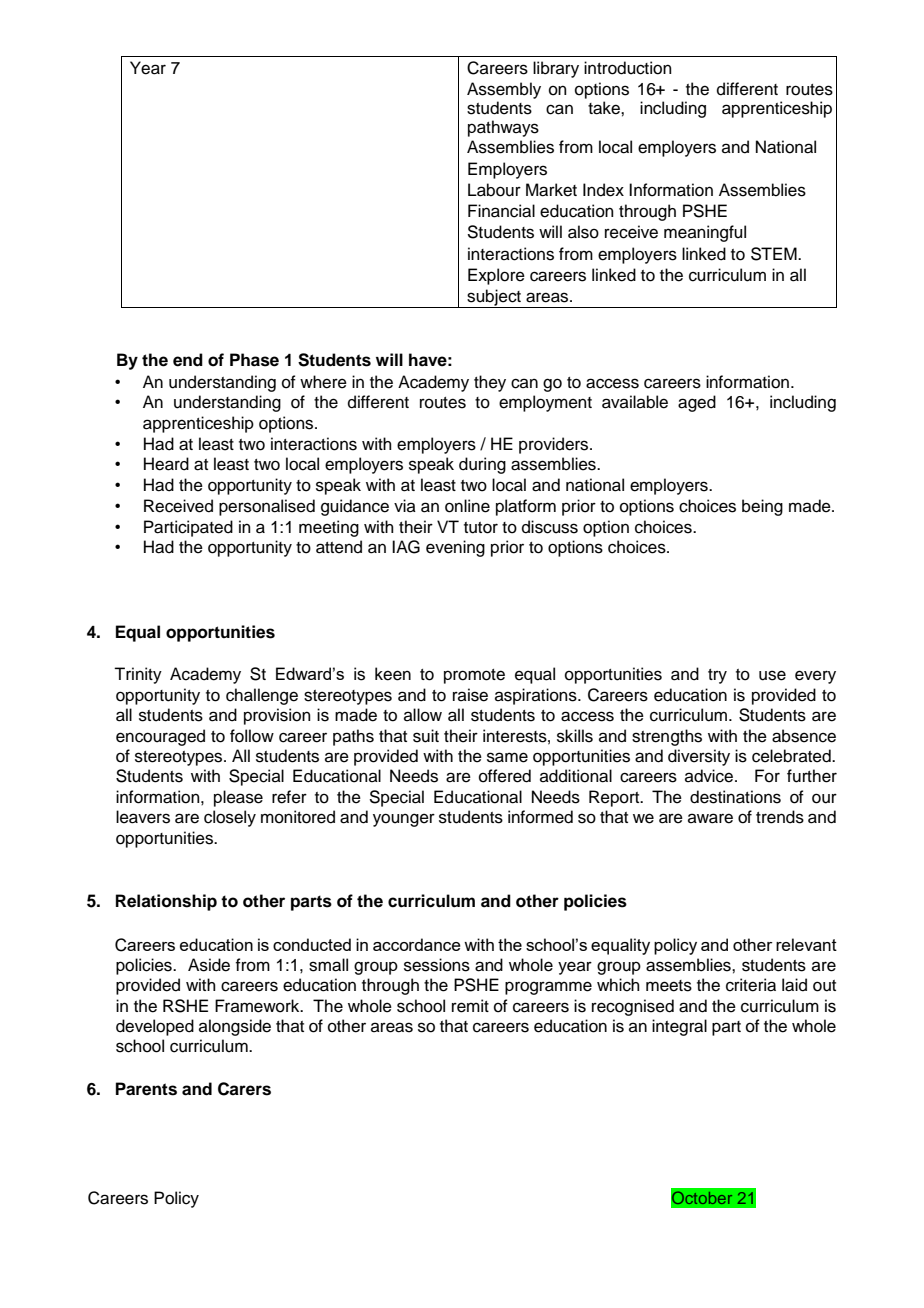 The image size is (924, 1308). What do you see at coordinates (762, 507) in the screenshot?
I see `being` at bounding box center [762, 507].
